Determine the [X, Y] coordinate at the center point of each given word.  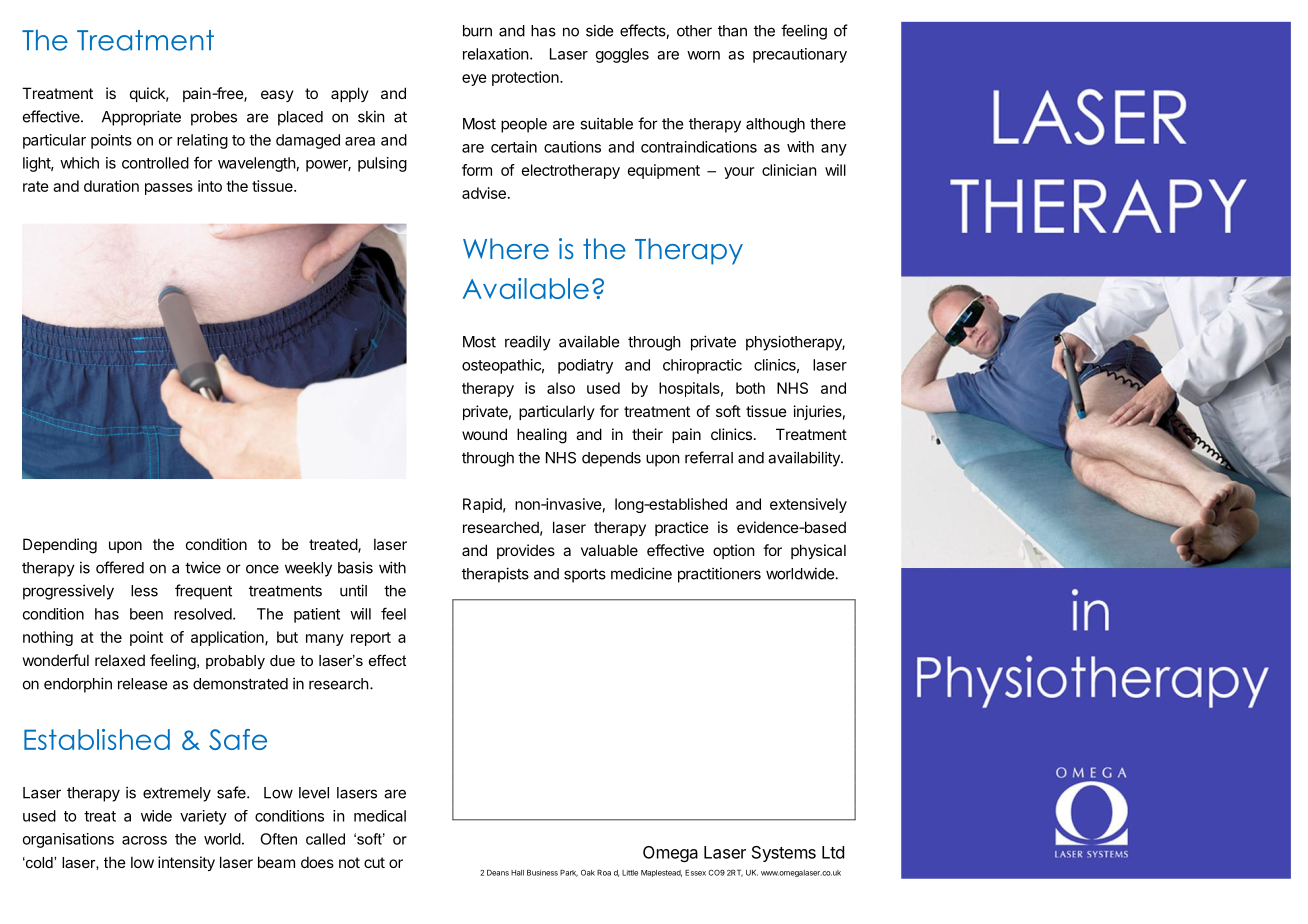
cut [374, 862]
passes [169, 189]
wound [484, 434]
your [739, 173]
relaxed [120, 660]
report [371, 639]
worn [703, 55]
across [144, 840]
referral [709, 457]
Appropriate [141, 118]
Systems [784, 854]
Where [506, 249]
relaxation [496, 54]
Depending [60, 546]
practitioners [719, 575]
